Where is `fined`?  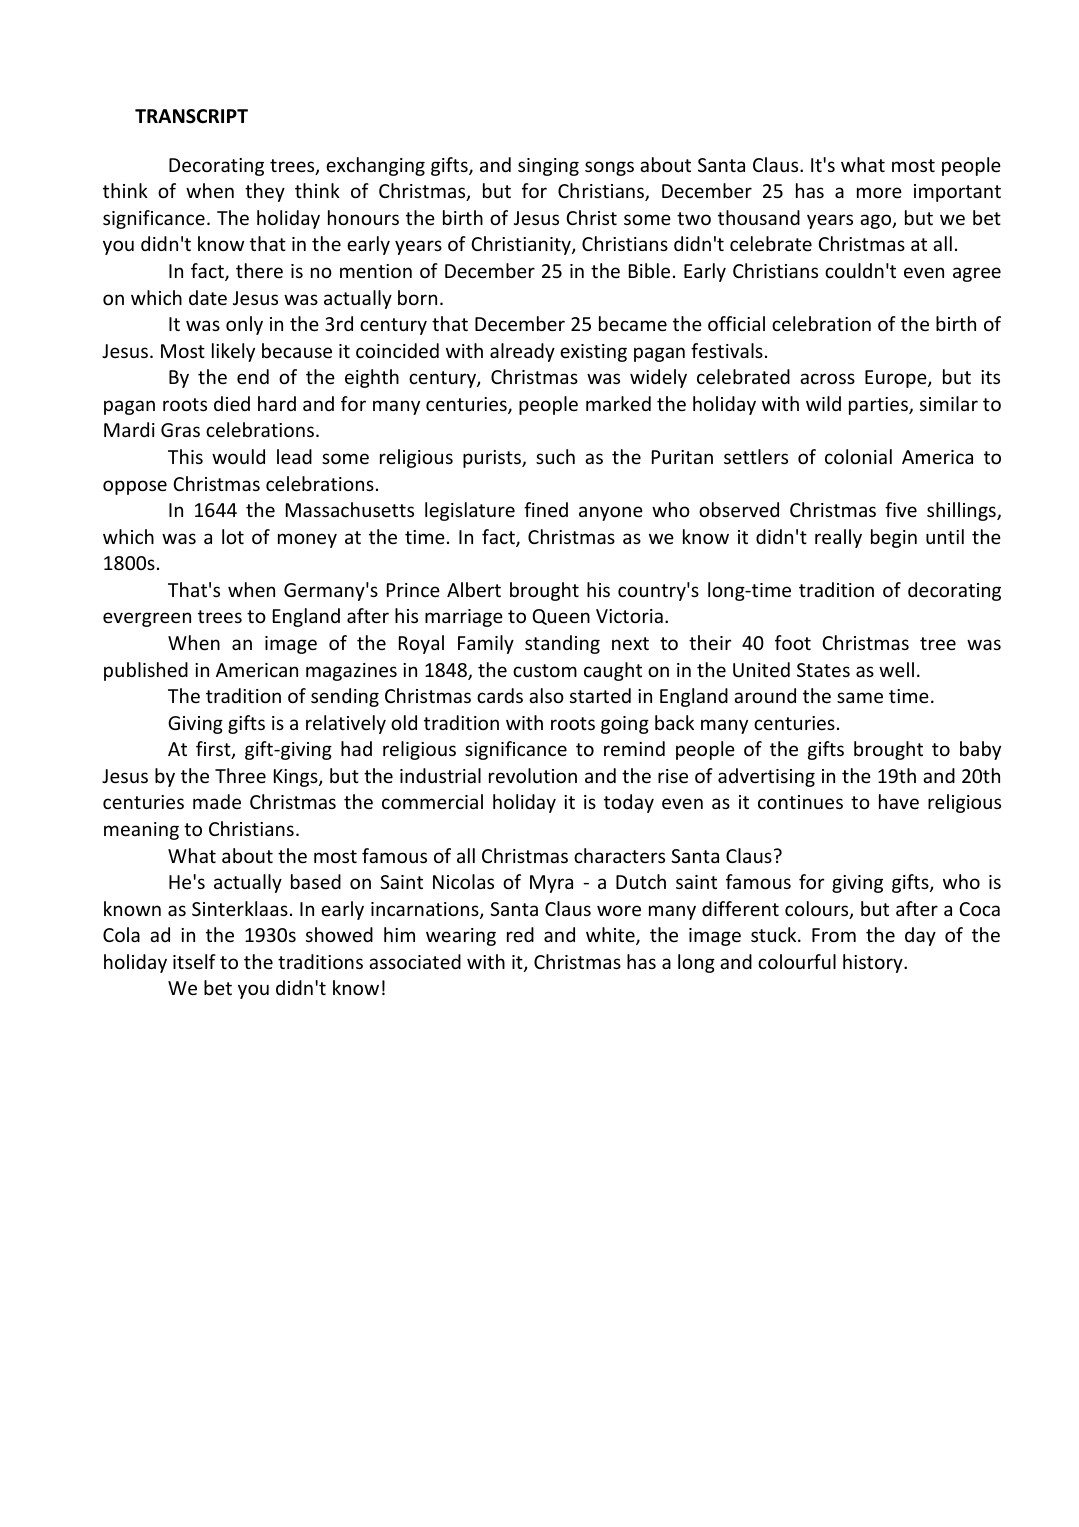
fined is located at coordinates (546, 509).
